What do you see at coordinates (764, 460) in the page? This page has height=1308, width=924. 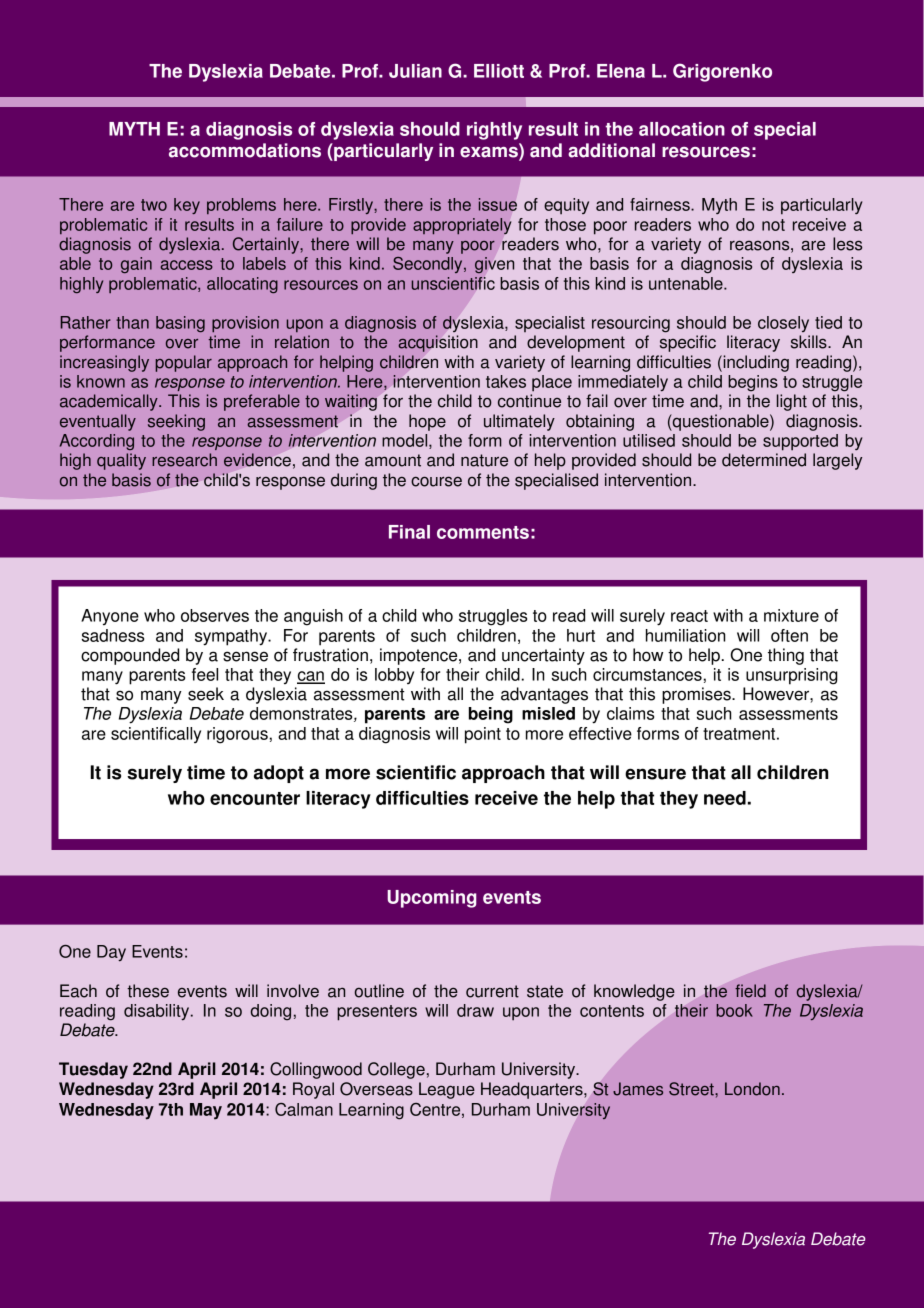 I see `determined` at bounding box center [764, 460].
